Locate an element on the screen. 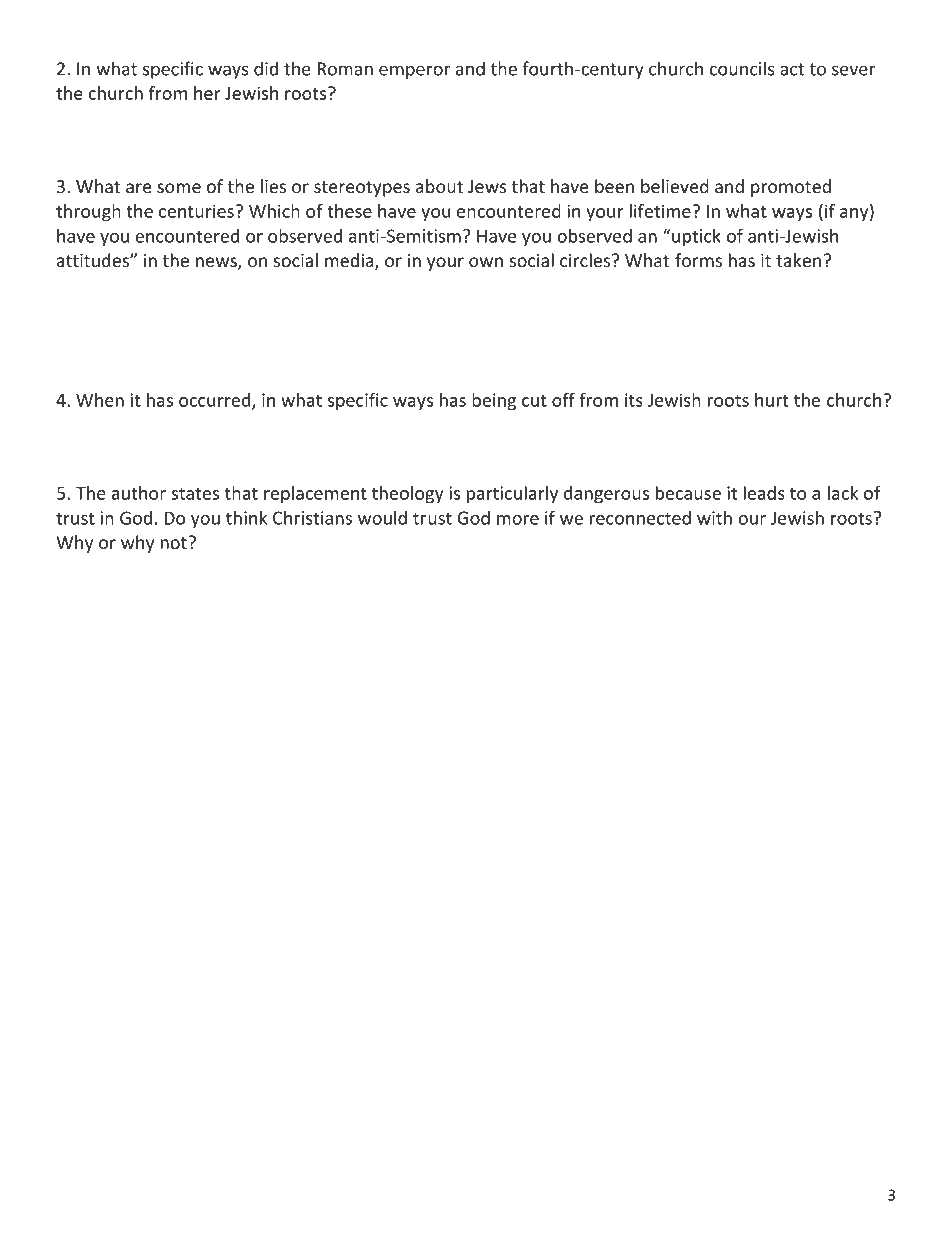  more is located at coordinates (518, 520).
